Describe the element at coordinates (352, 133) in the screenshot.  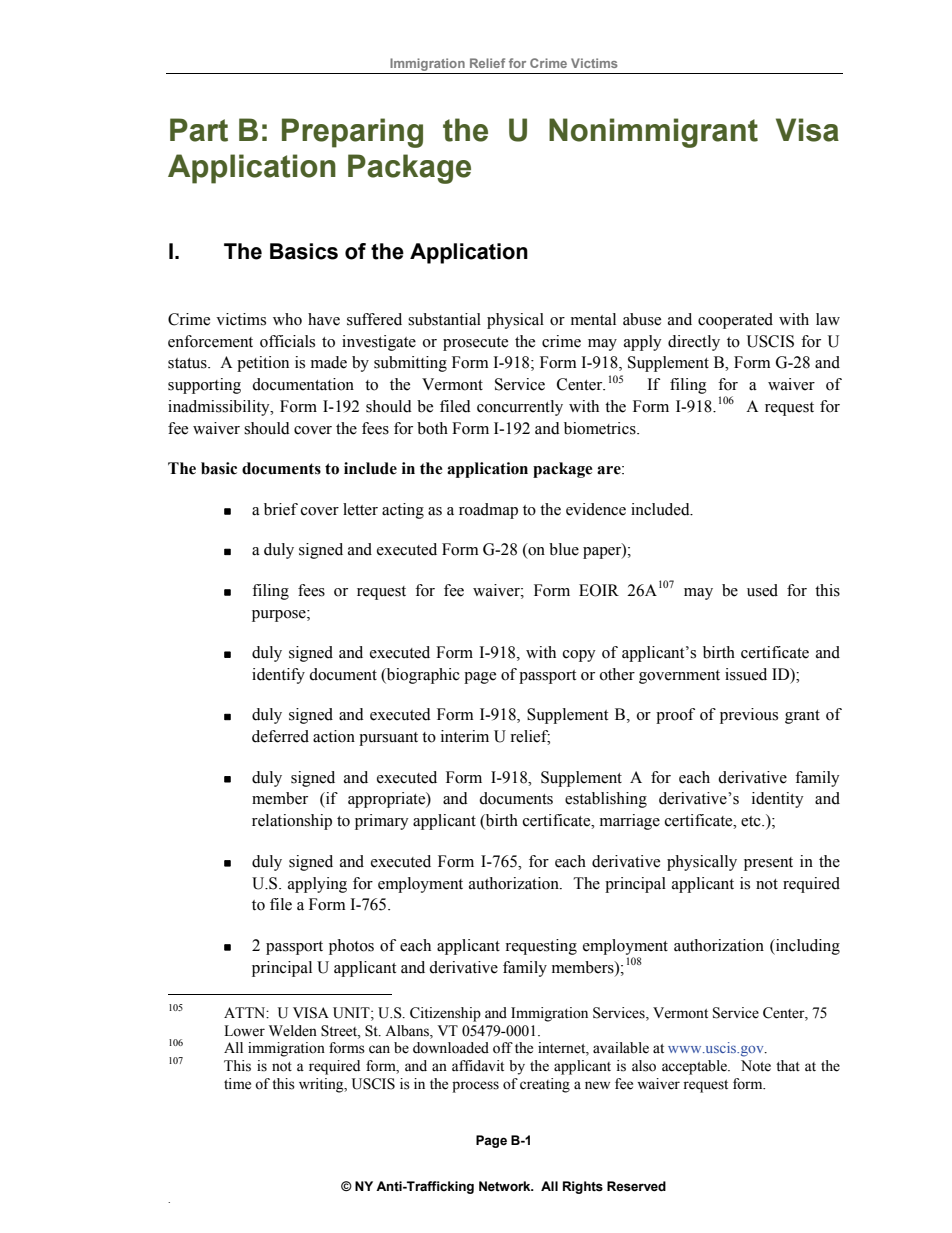
I see `Preparing` at that location.
